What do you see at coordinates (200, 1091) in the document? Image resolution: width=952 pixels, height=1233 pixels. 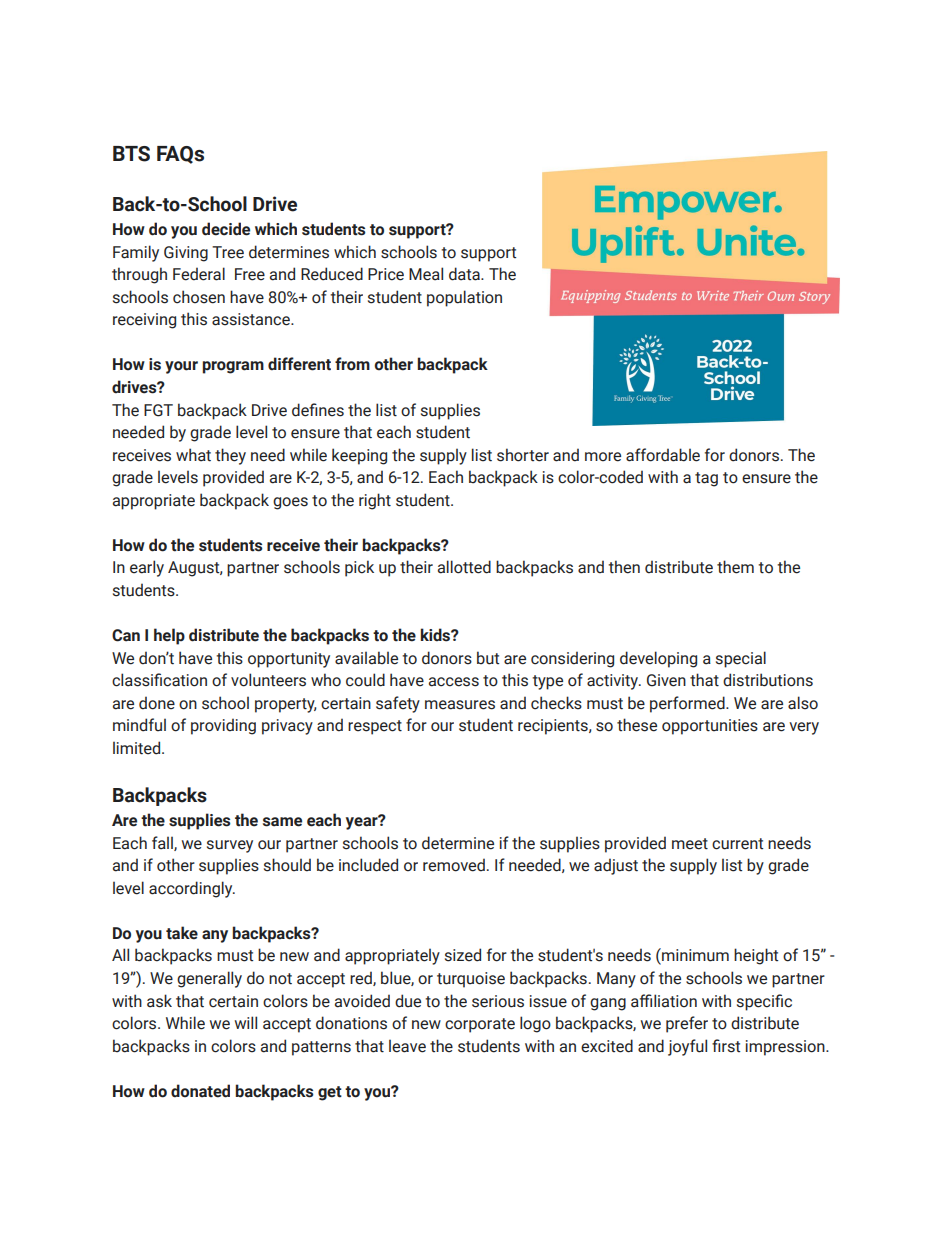 I see `donated` at bounding box center [200, 1091].
